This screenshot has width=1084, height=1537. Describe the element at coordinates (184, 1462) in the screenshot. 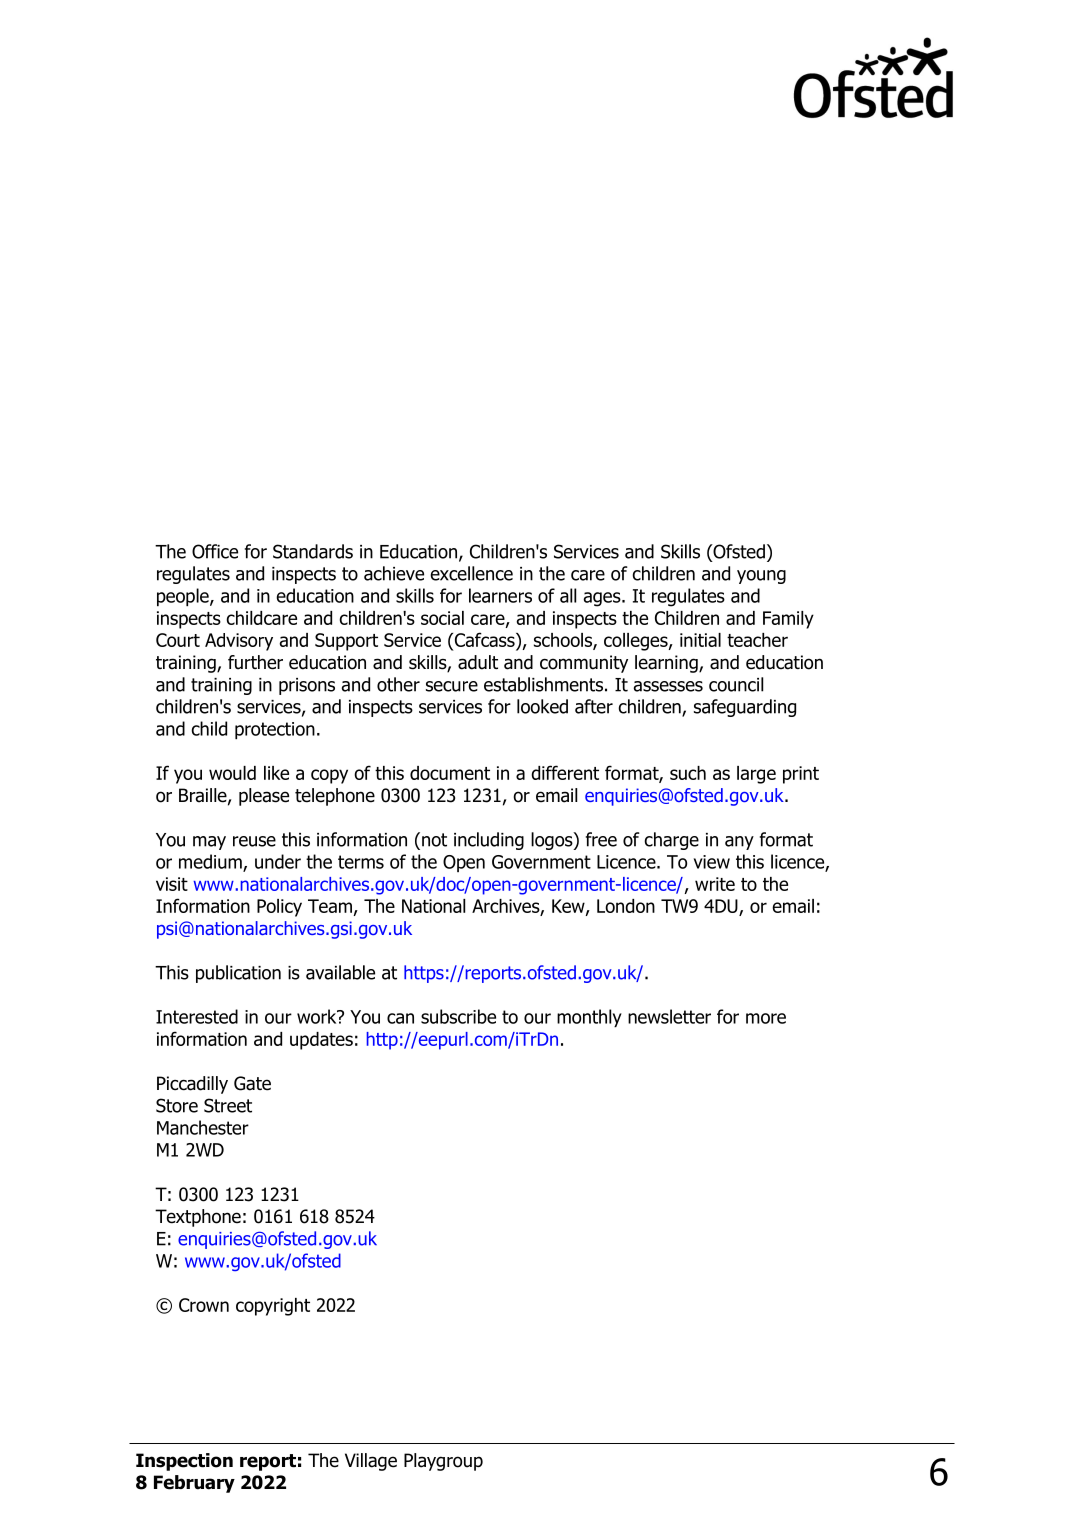

I see `Inspection` at that location.
